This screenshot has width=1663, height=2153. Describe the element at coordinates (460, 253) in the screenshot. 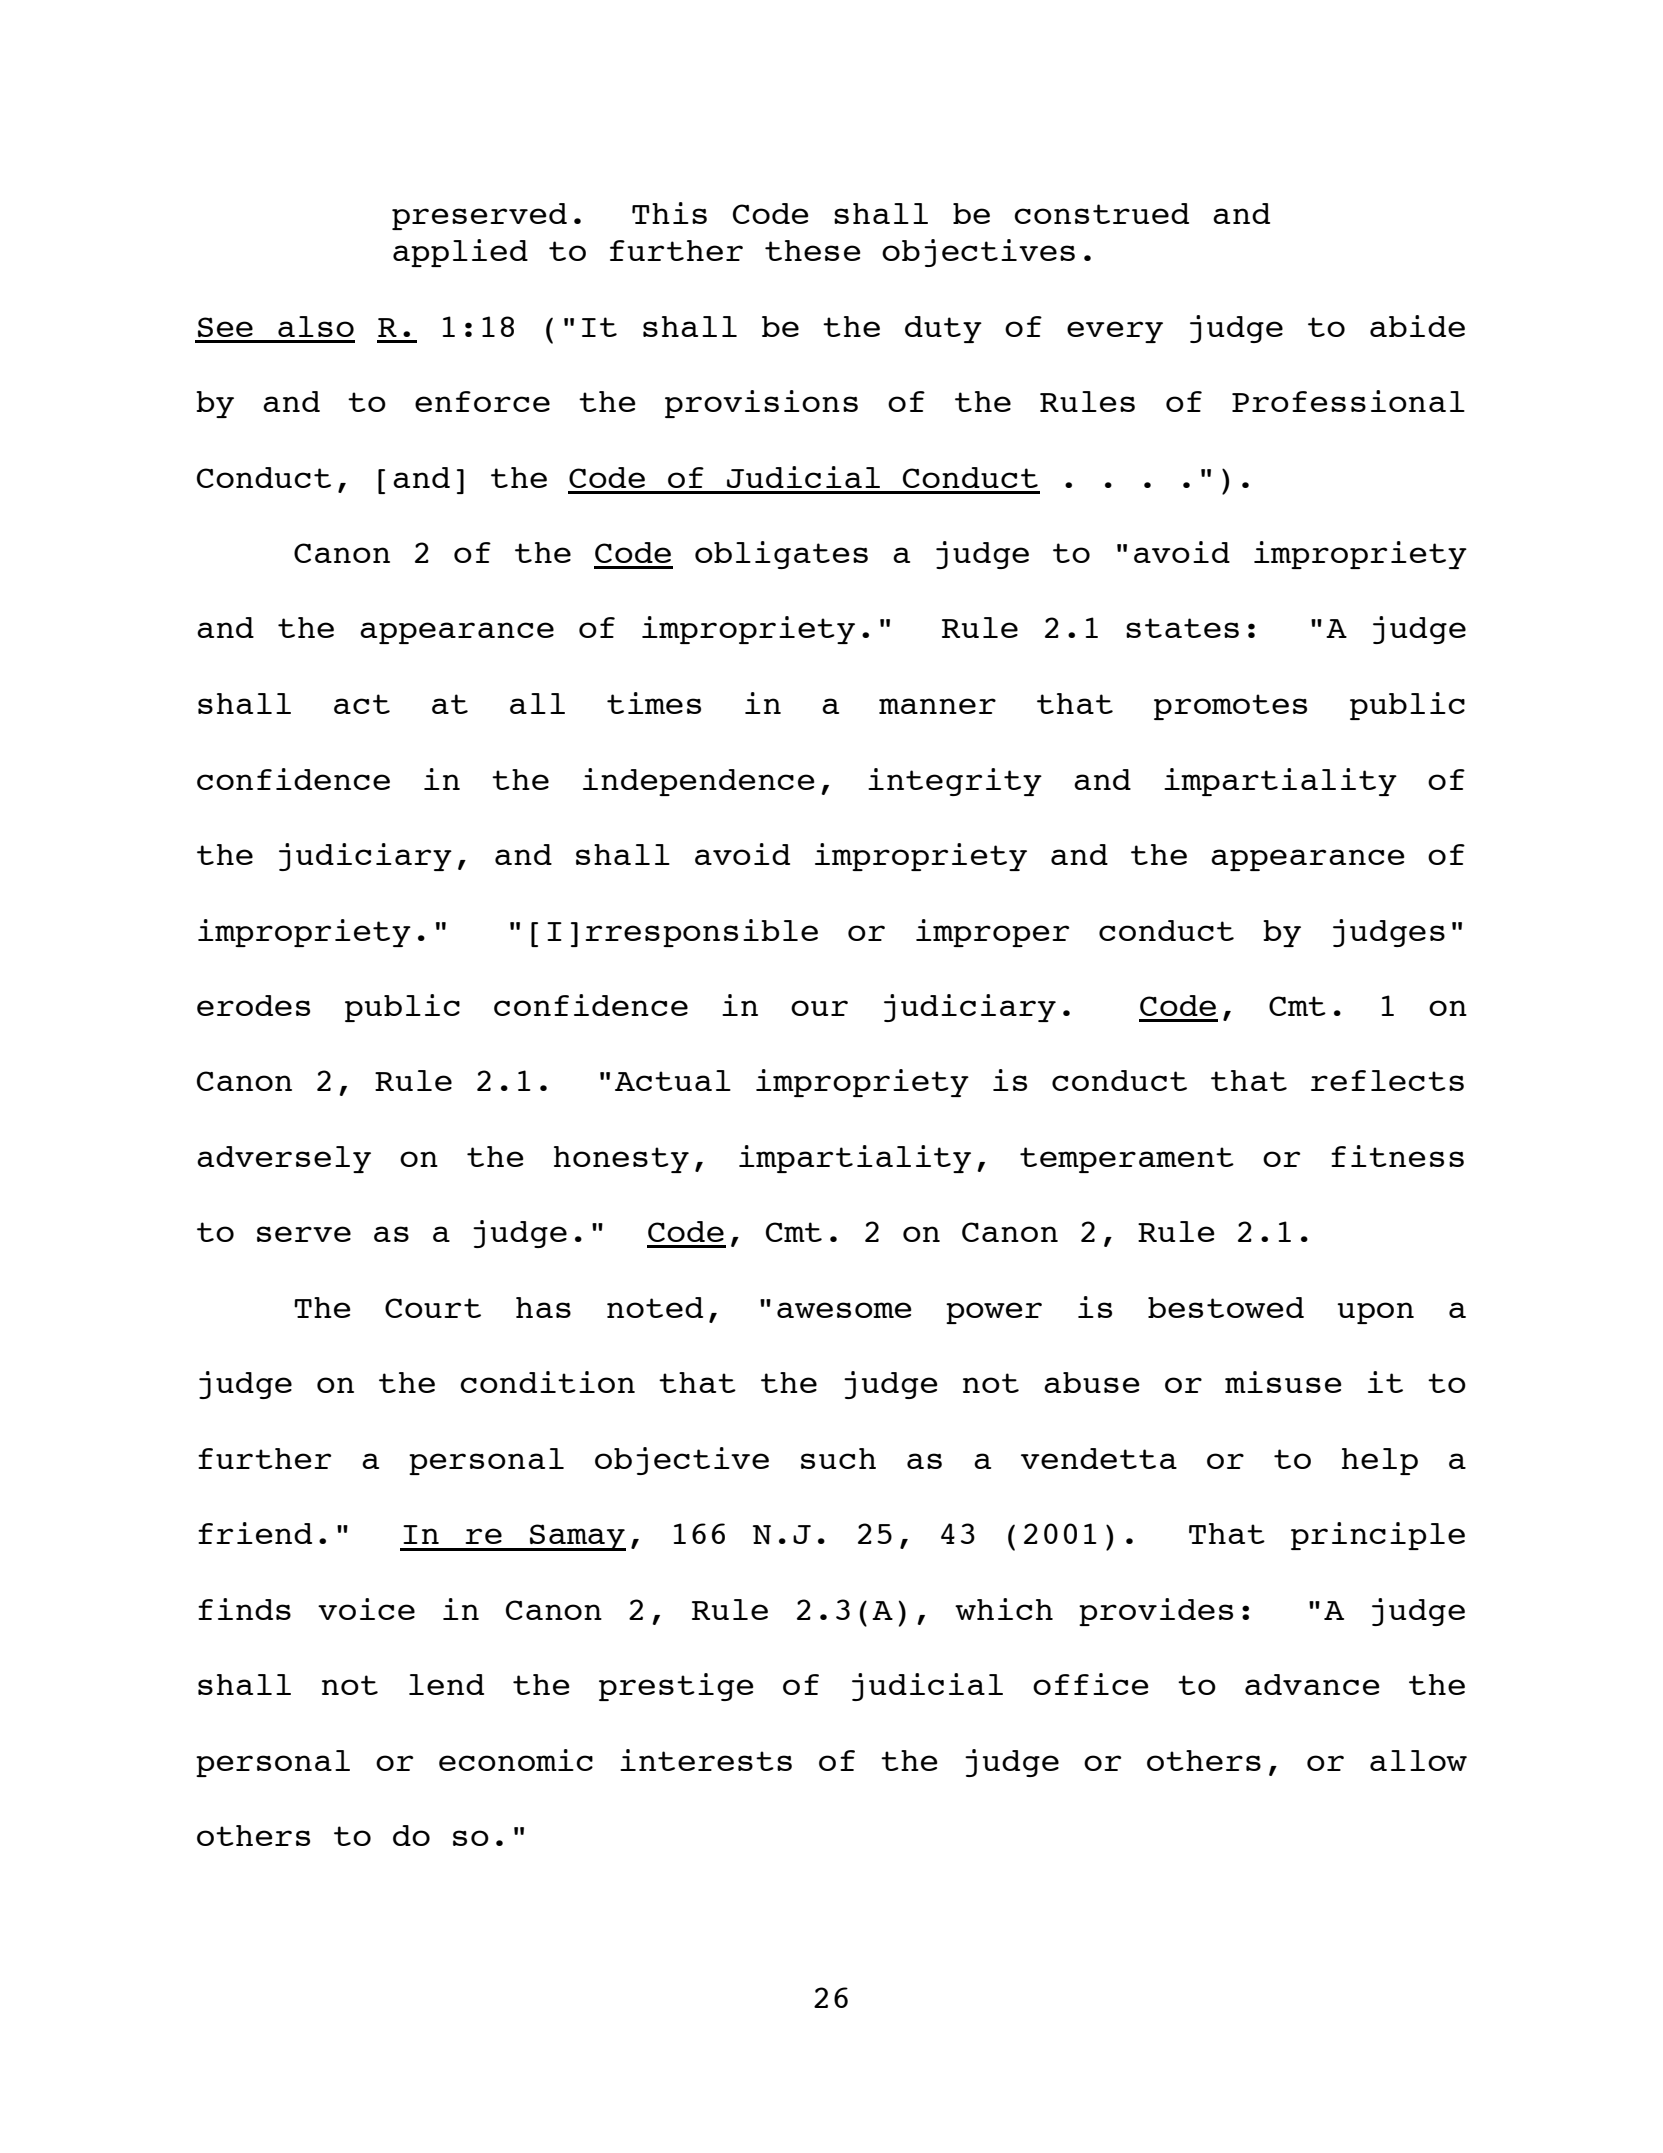

I see `applied` at that location.
